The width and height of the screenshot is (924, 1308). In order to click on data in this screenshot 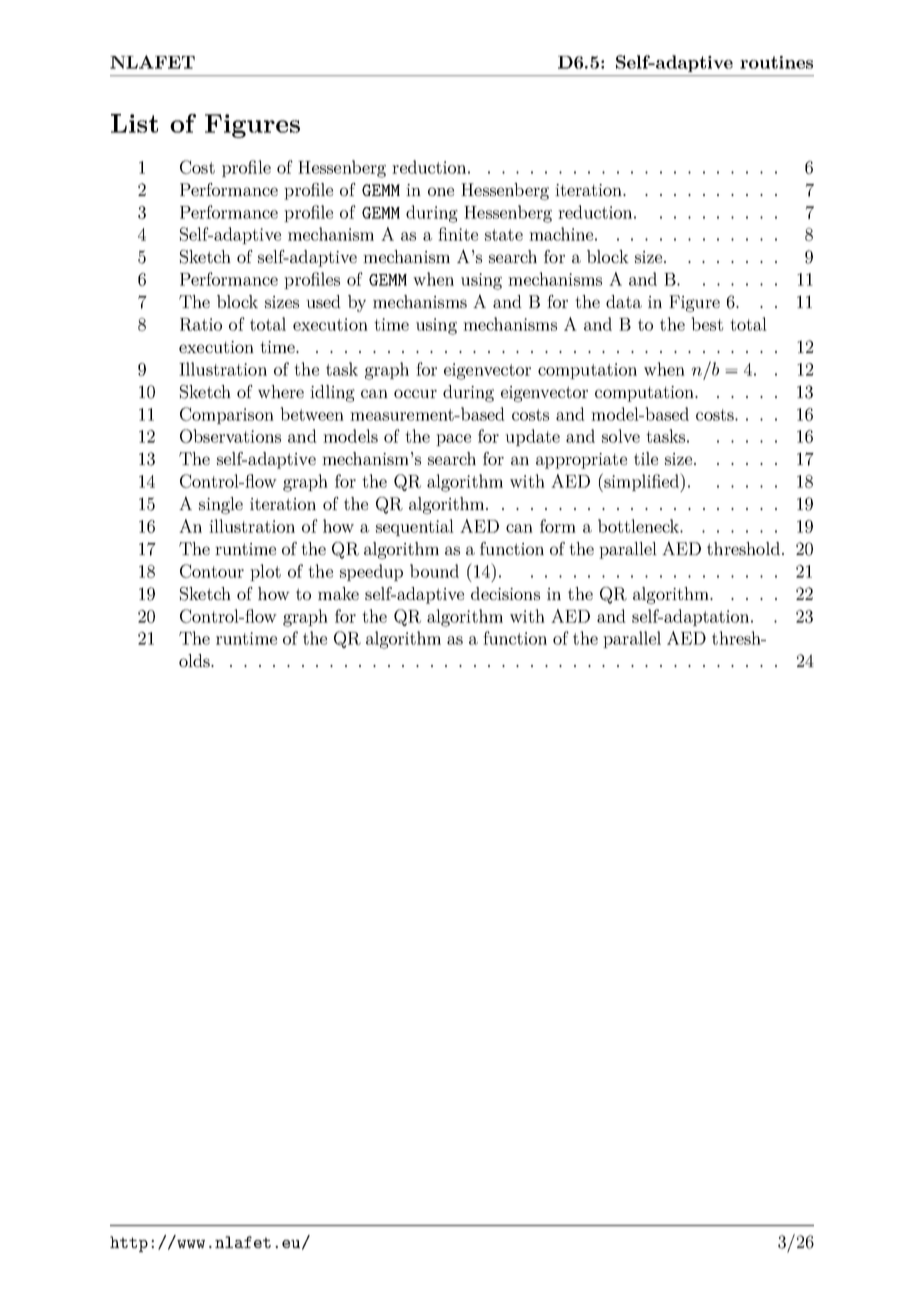, I will do `click(624, 301)`.
